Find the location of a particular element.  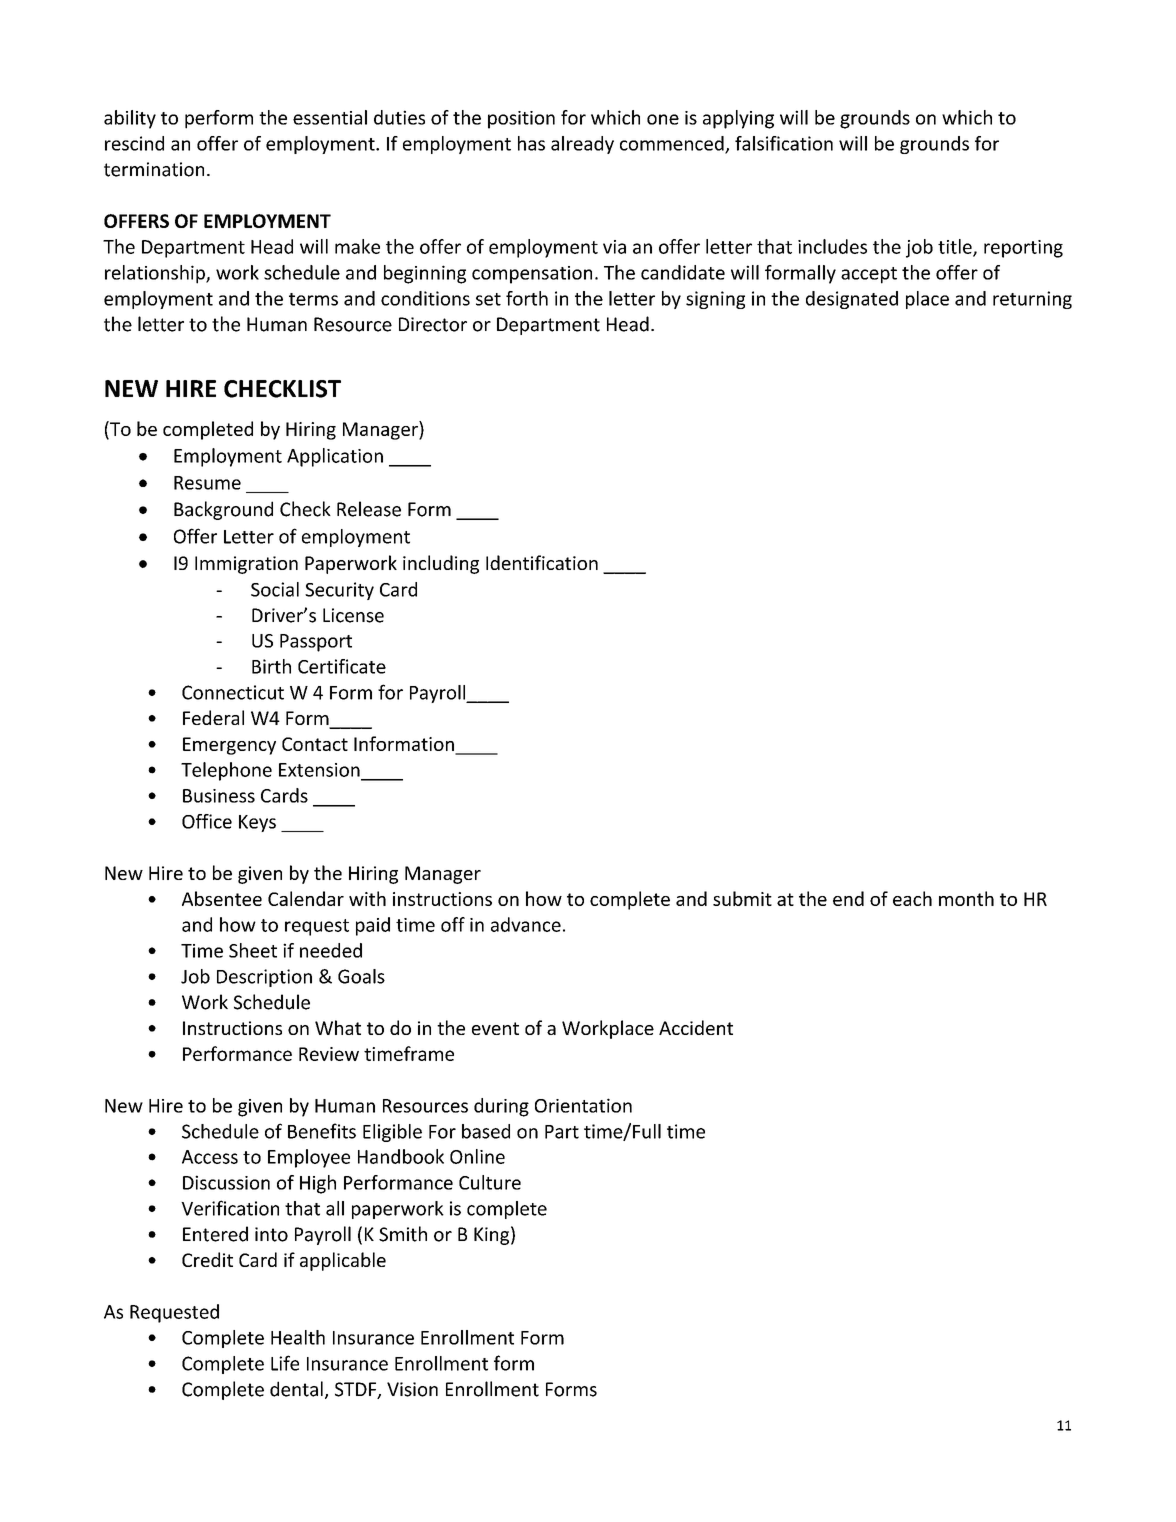

Identification is located at coordinates (542, 562).
